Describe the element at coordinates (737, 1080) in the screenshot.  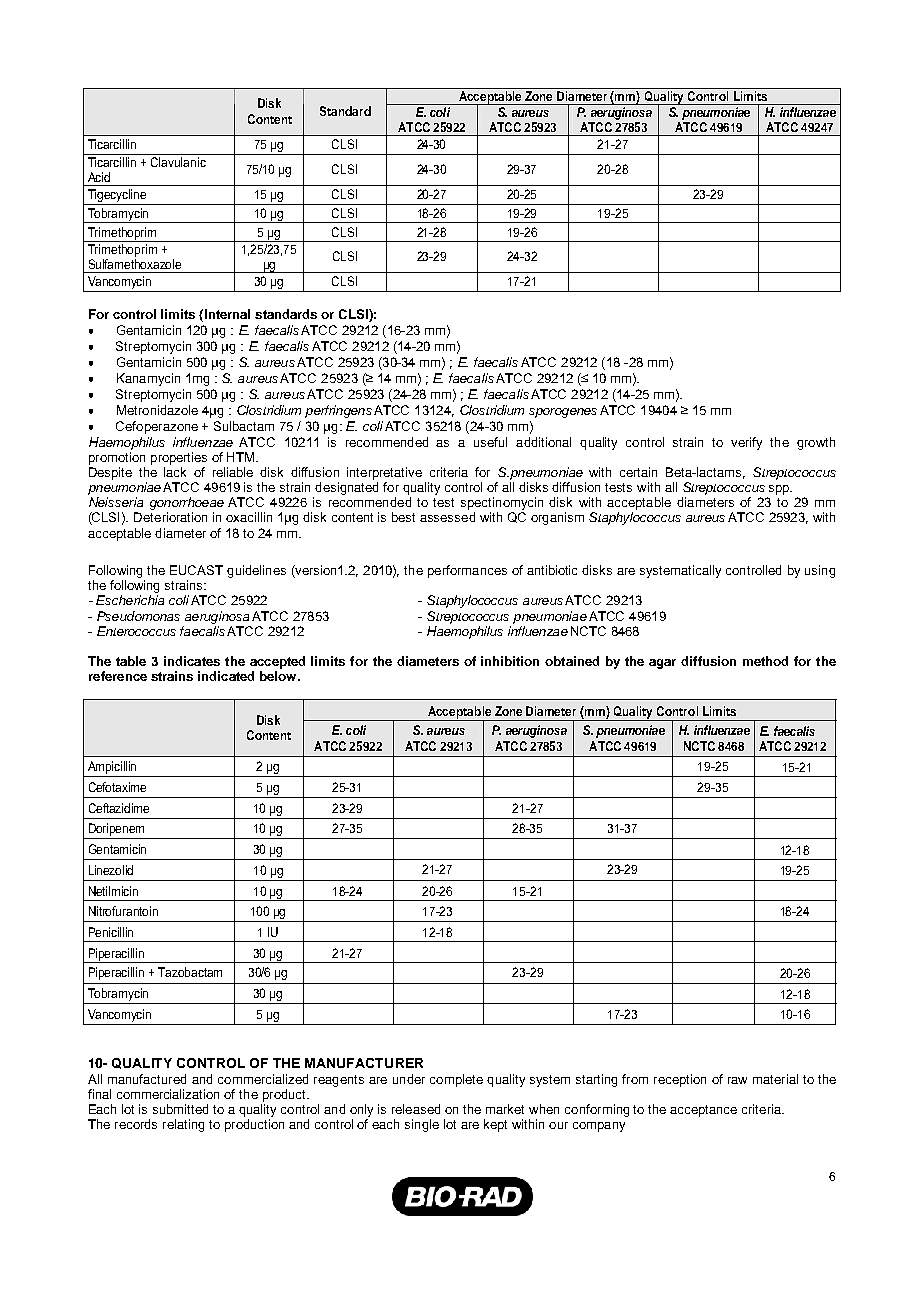
I see `raw` at that location.
